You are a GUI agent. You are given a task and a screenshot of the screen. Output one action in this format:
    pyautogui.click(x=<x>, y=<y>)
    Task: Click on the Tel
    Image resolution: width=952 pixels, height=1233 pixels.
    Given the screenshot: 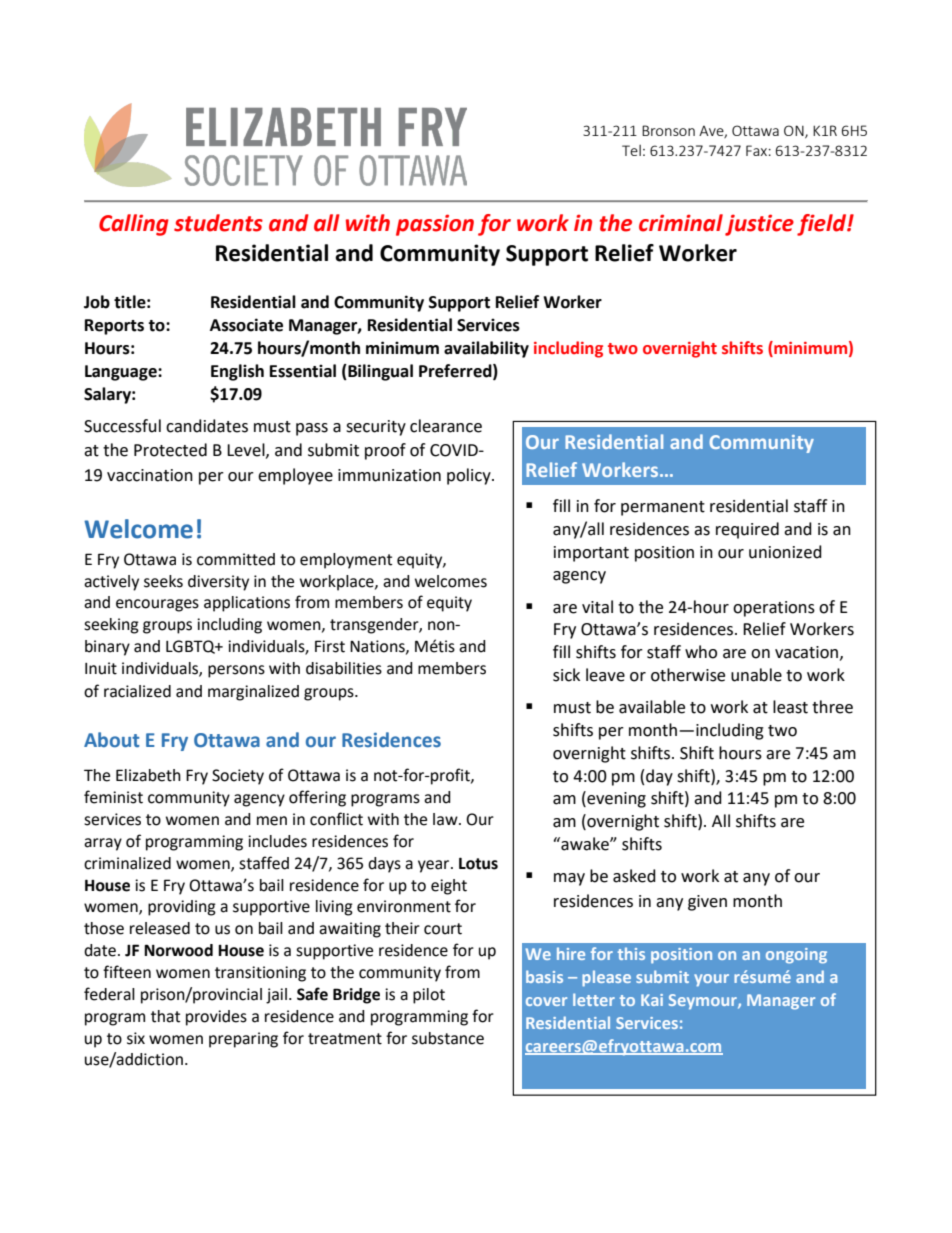 What is the action you would take?
    pyautogui.click(x=631, y=150)
